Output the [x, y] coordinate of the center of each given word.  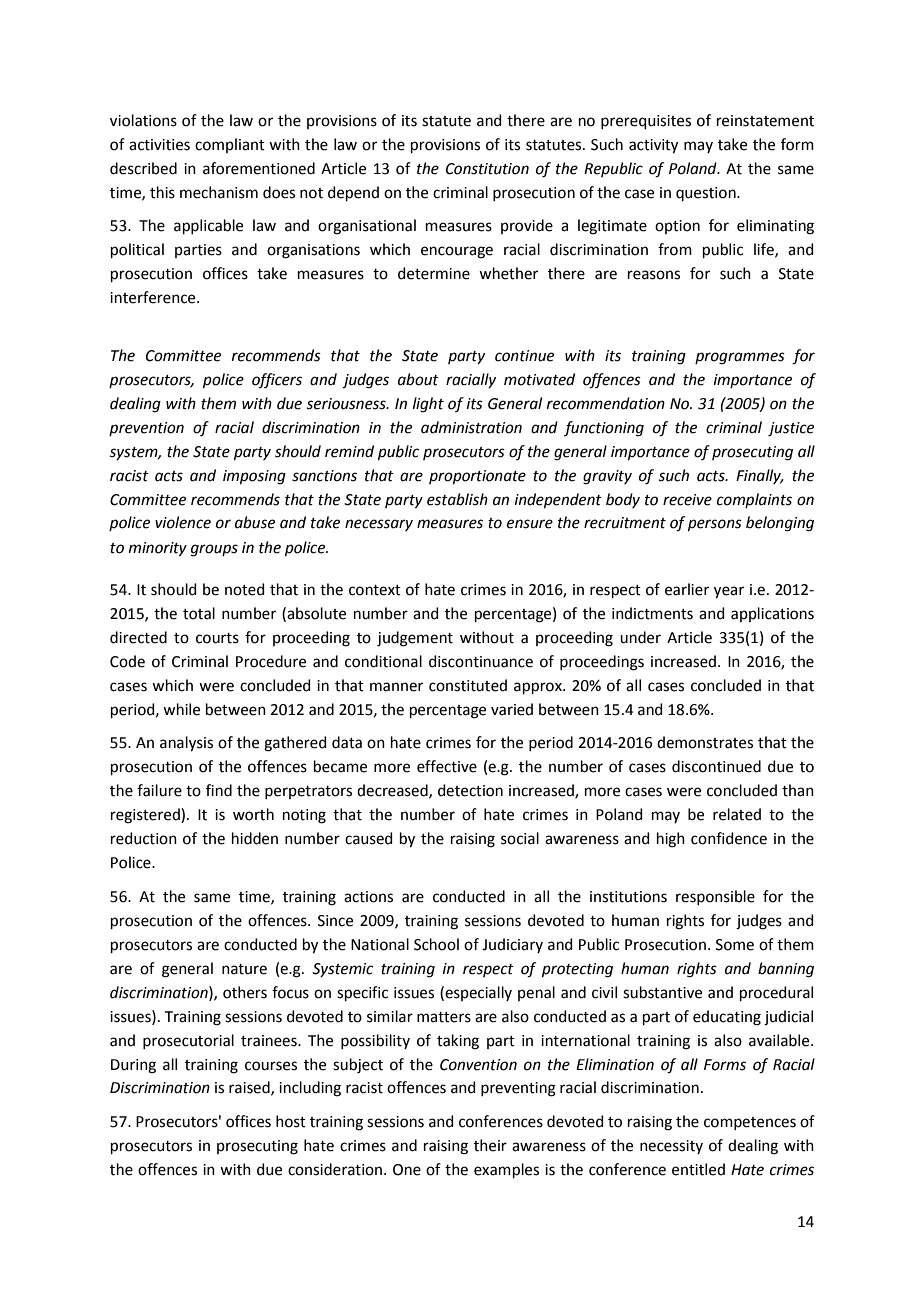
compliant [230, 145]
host [291, 1121]
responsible [715, 897]
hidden [255, 838]
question [707, 194]
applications [772, 614]
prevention [146, 429]
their [490, 1145]
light [428, 405]
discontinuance [481, 661]
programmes [740, 358]
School [436, 944]
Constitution [487, 169]
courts [217, 638]
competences [750, 1123]
